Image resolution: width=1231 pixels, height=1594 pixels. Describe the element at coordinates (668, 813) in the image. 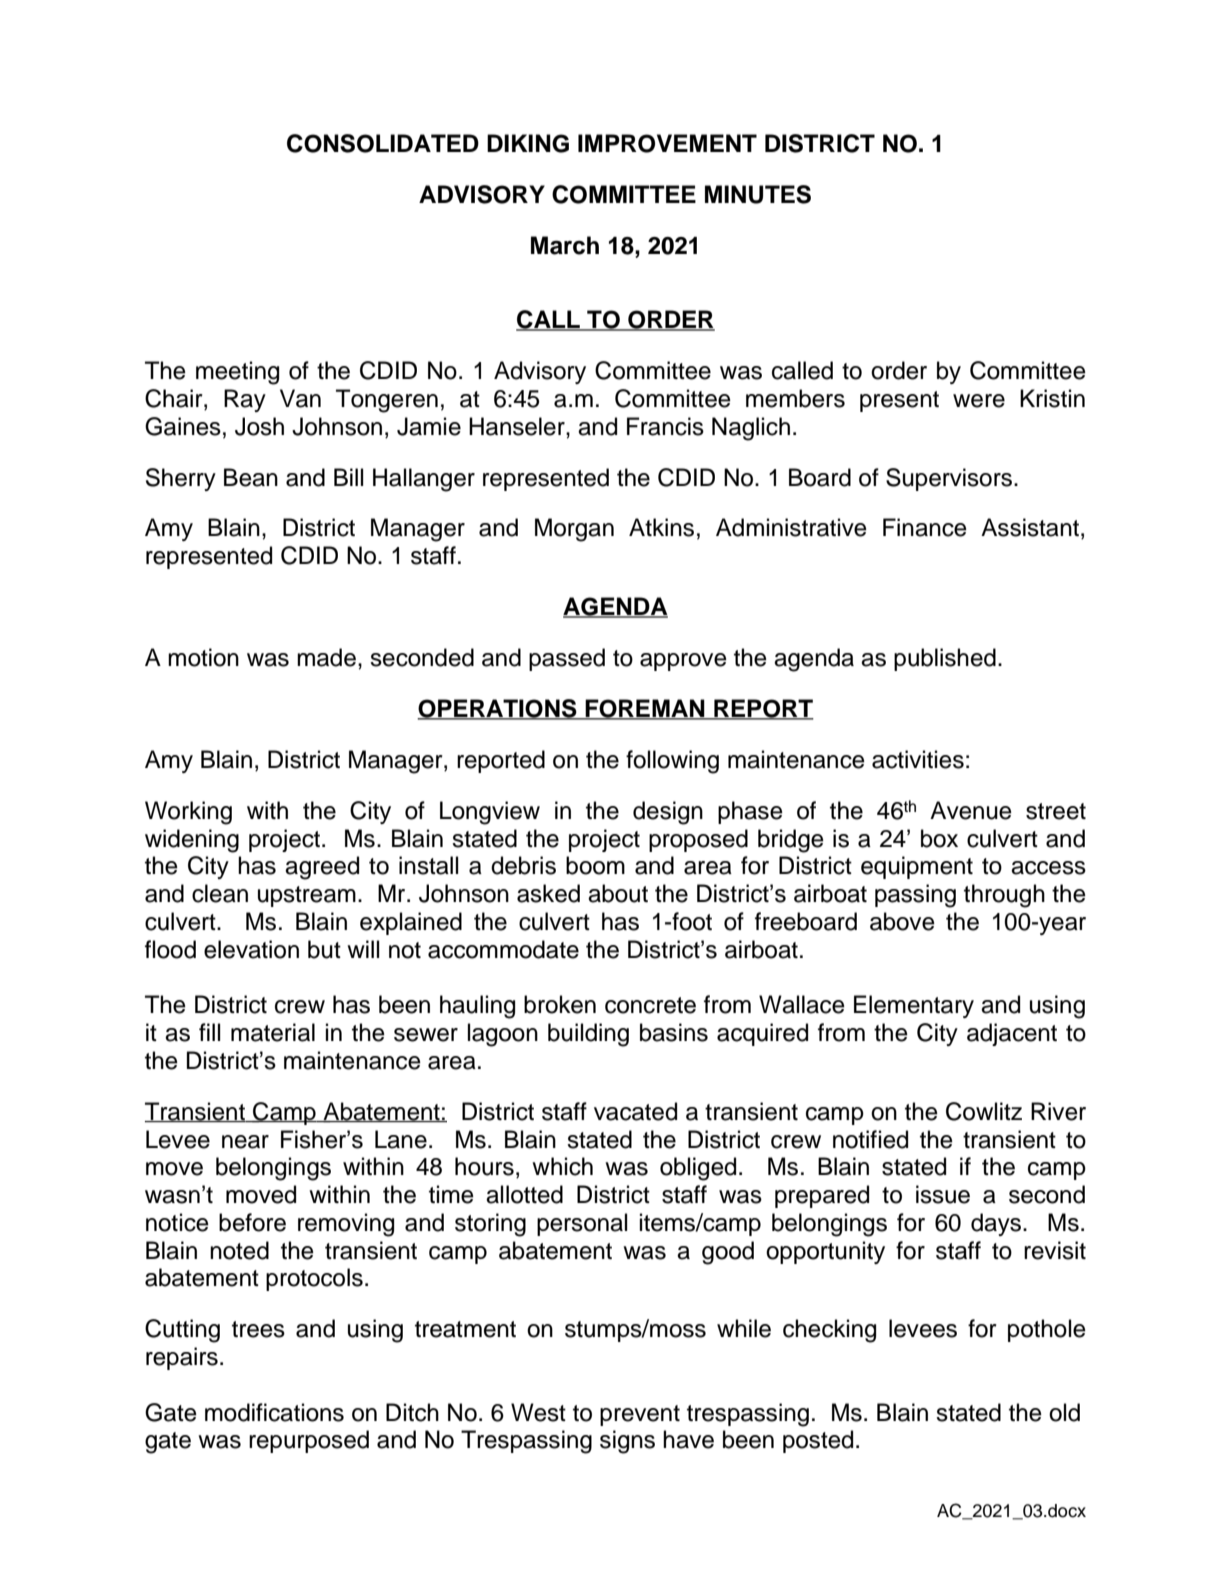

I see `design` at that location.
